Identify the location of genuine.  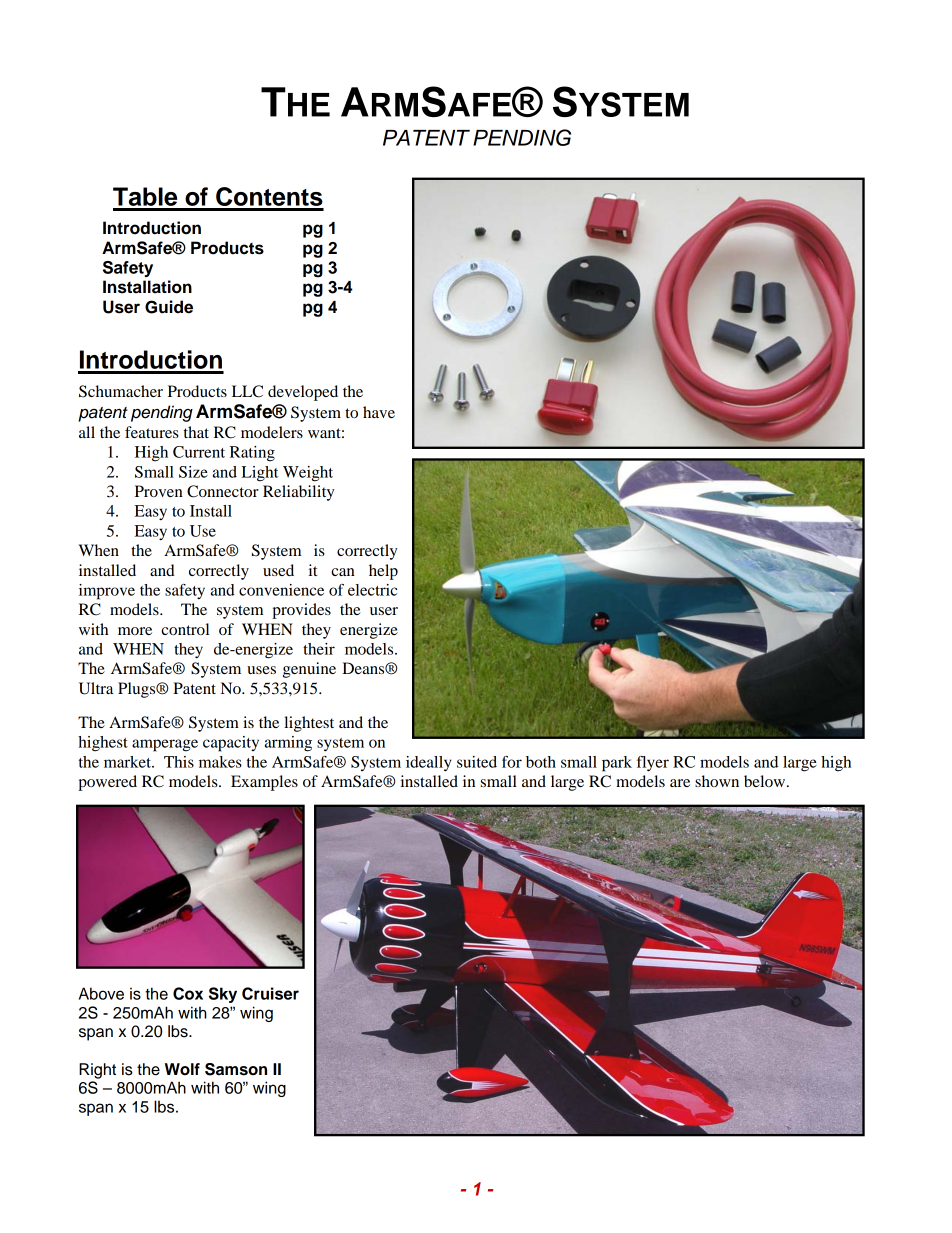
(309, 670).
